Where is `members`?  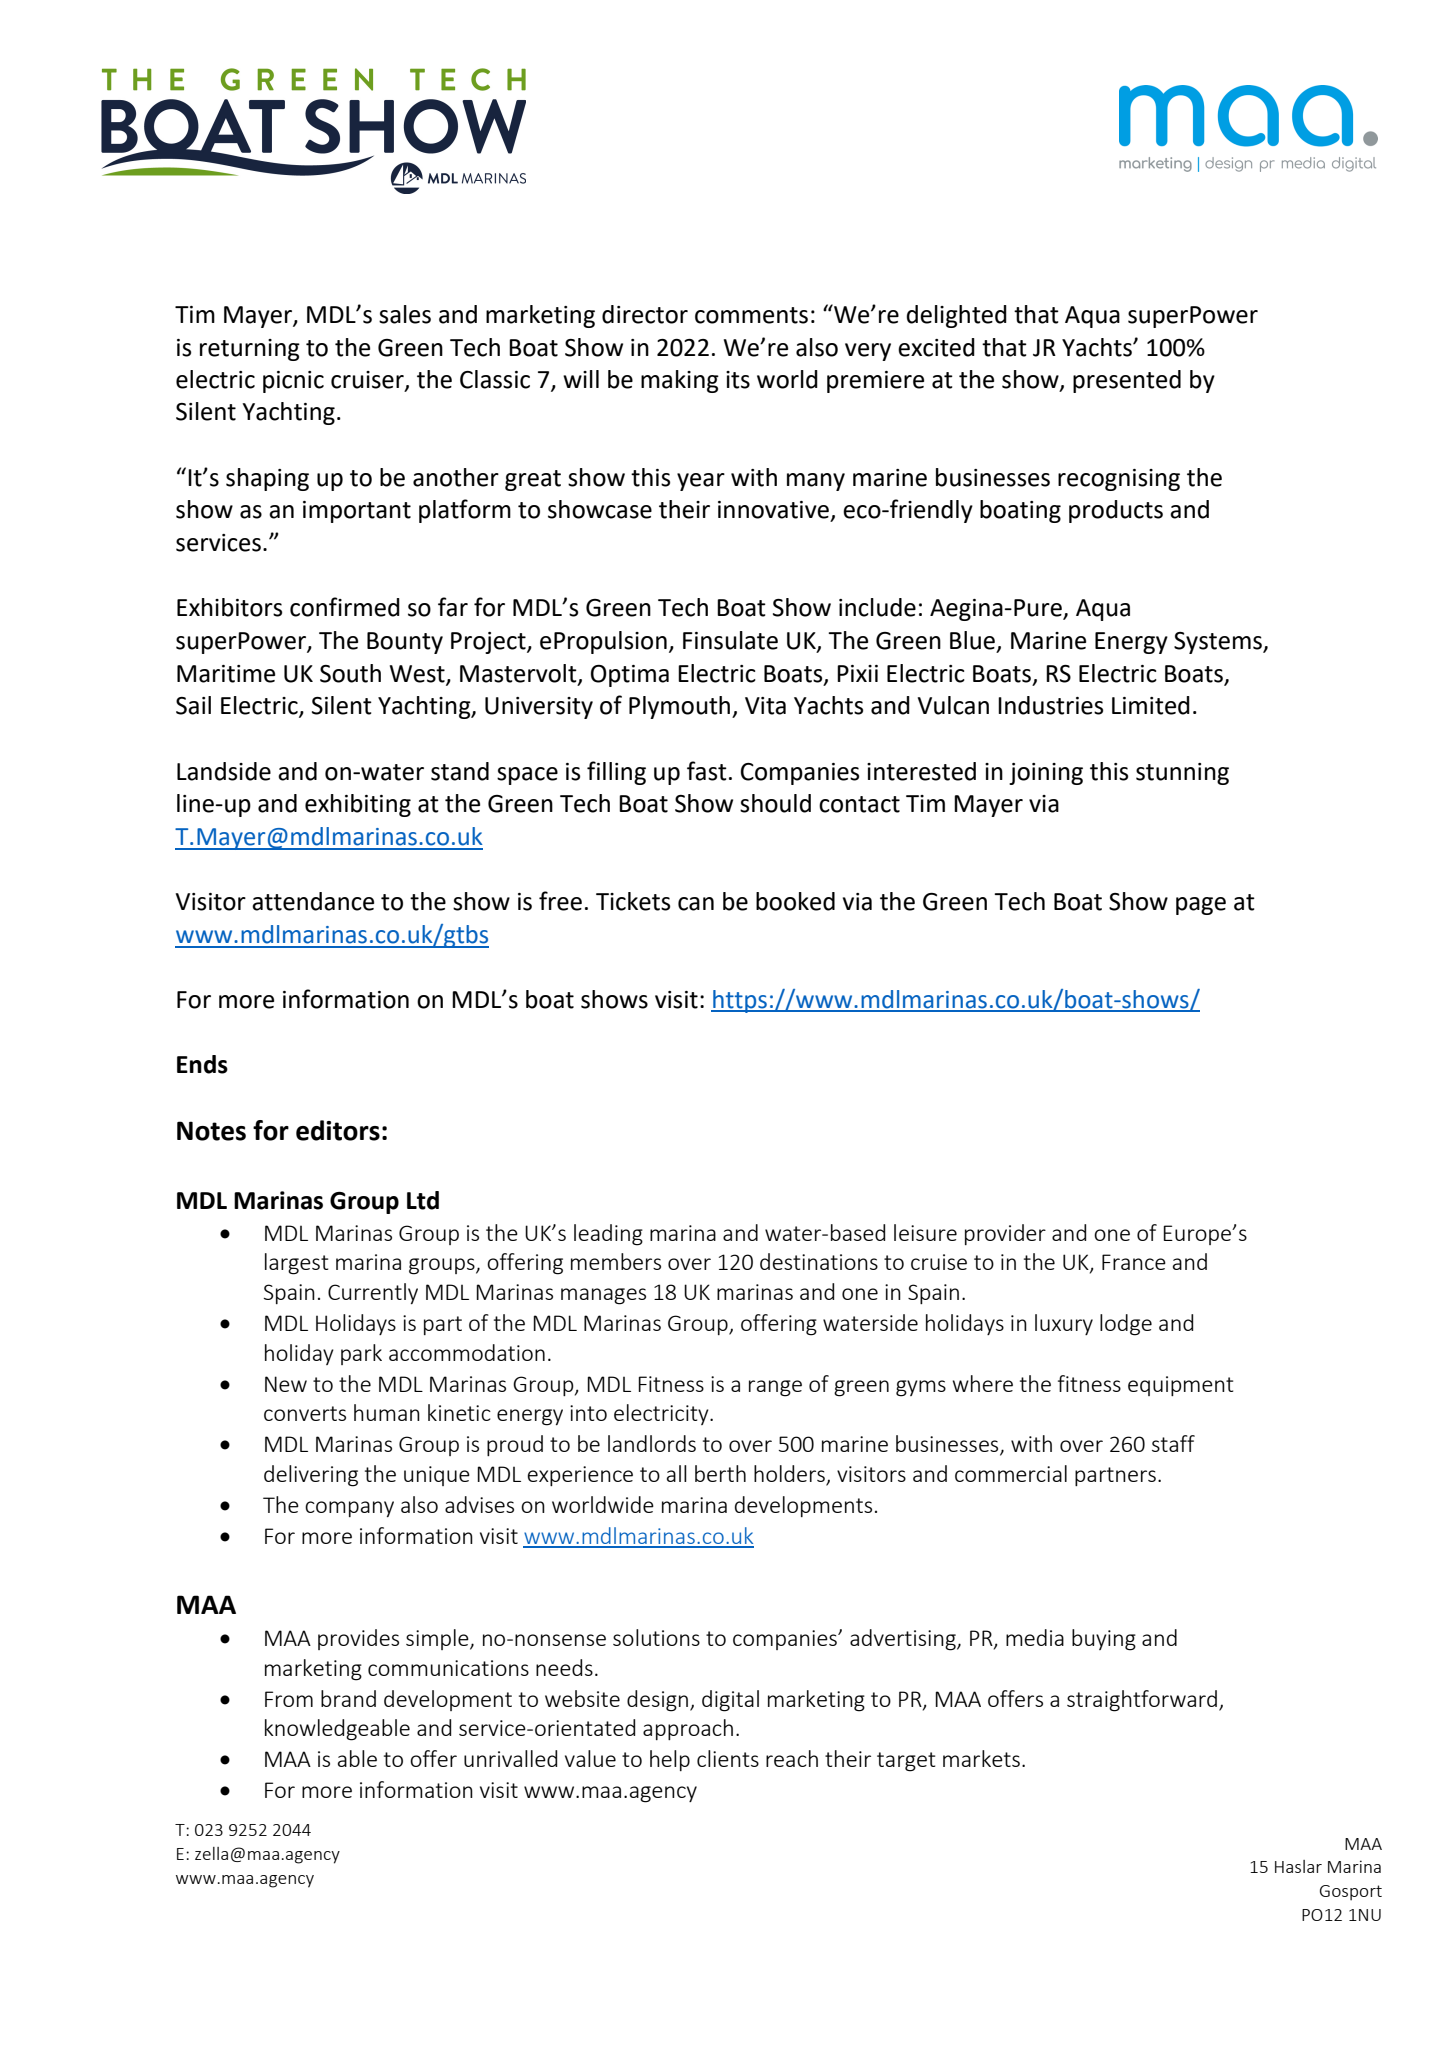
members is located at coordinates (616, 1261).
